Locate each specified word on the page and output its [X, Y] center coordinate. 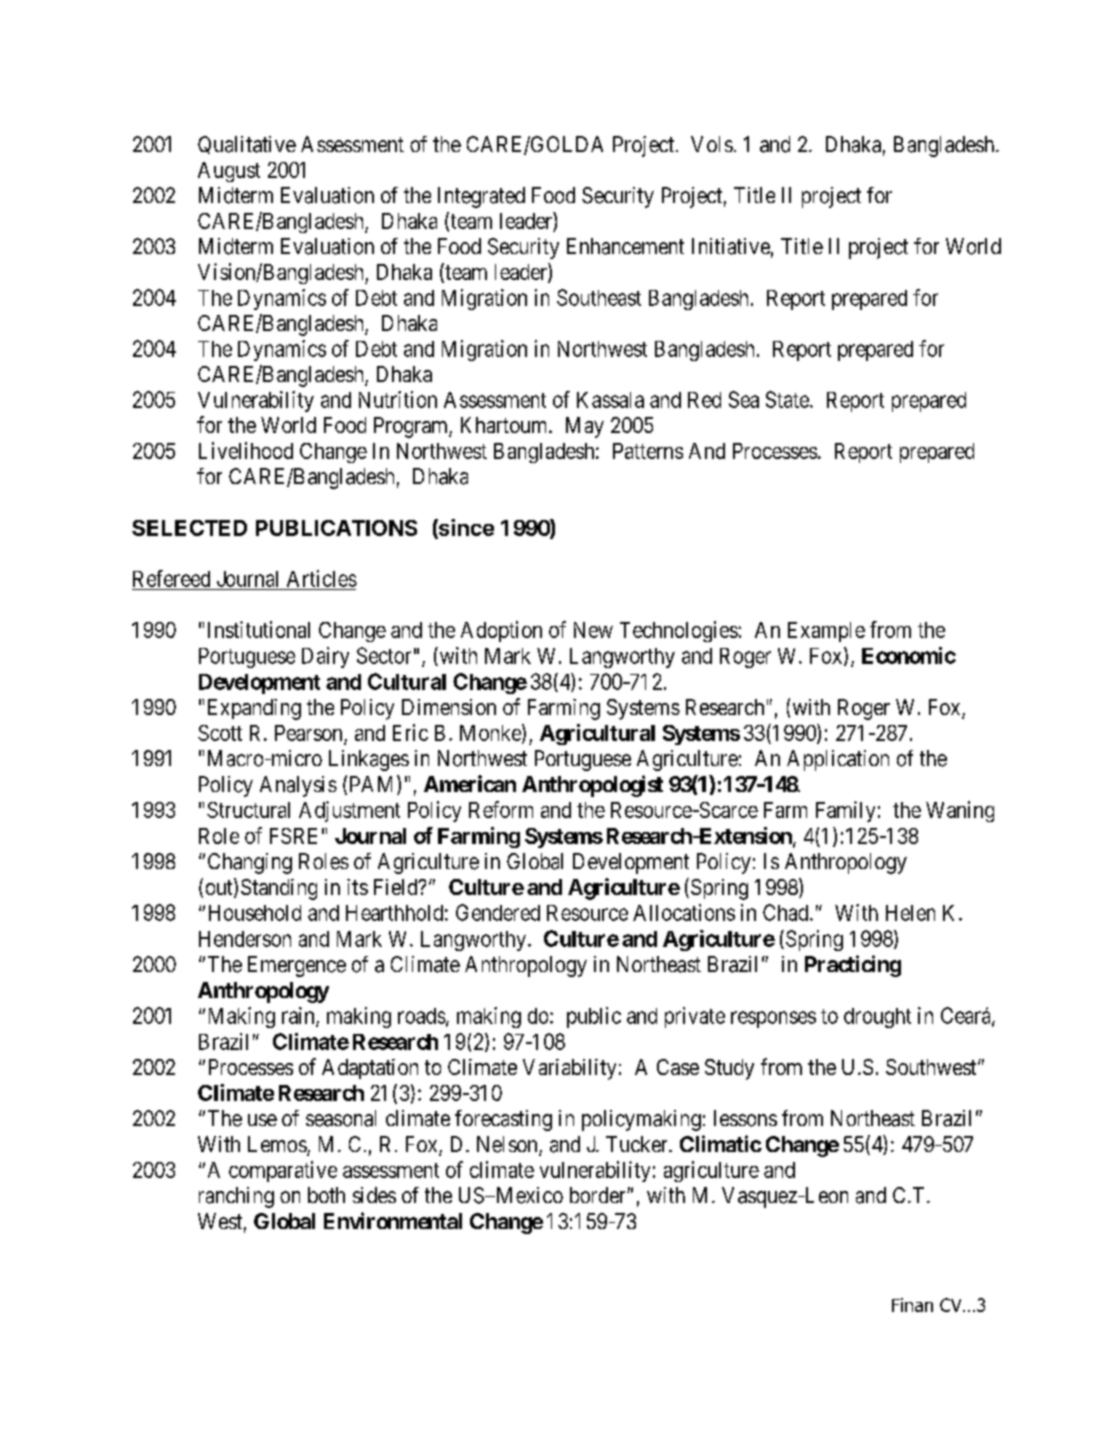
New [593, 630]
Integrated [481, 197]
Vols [712, 144]
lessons [745, 1118]
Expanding [254, 709]
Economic [909, 655]
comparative [283, 1171]
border [599, 1195]
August [229, 172]
